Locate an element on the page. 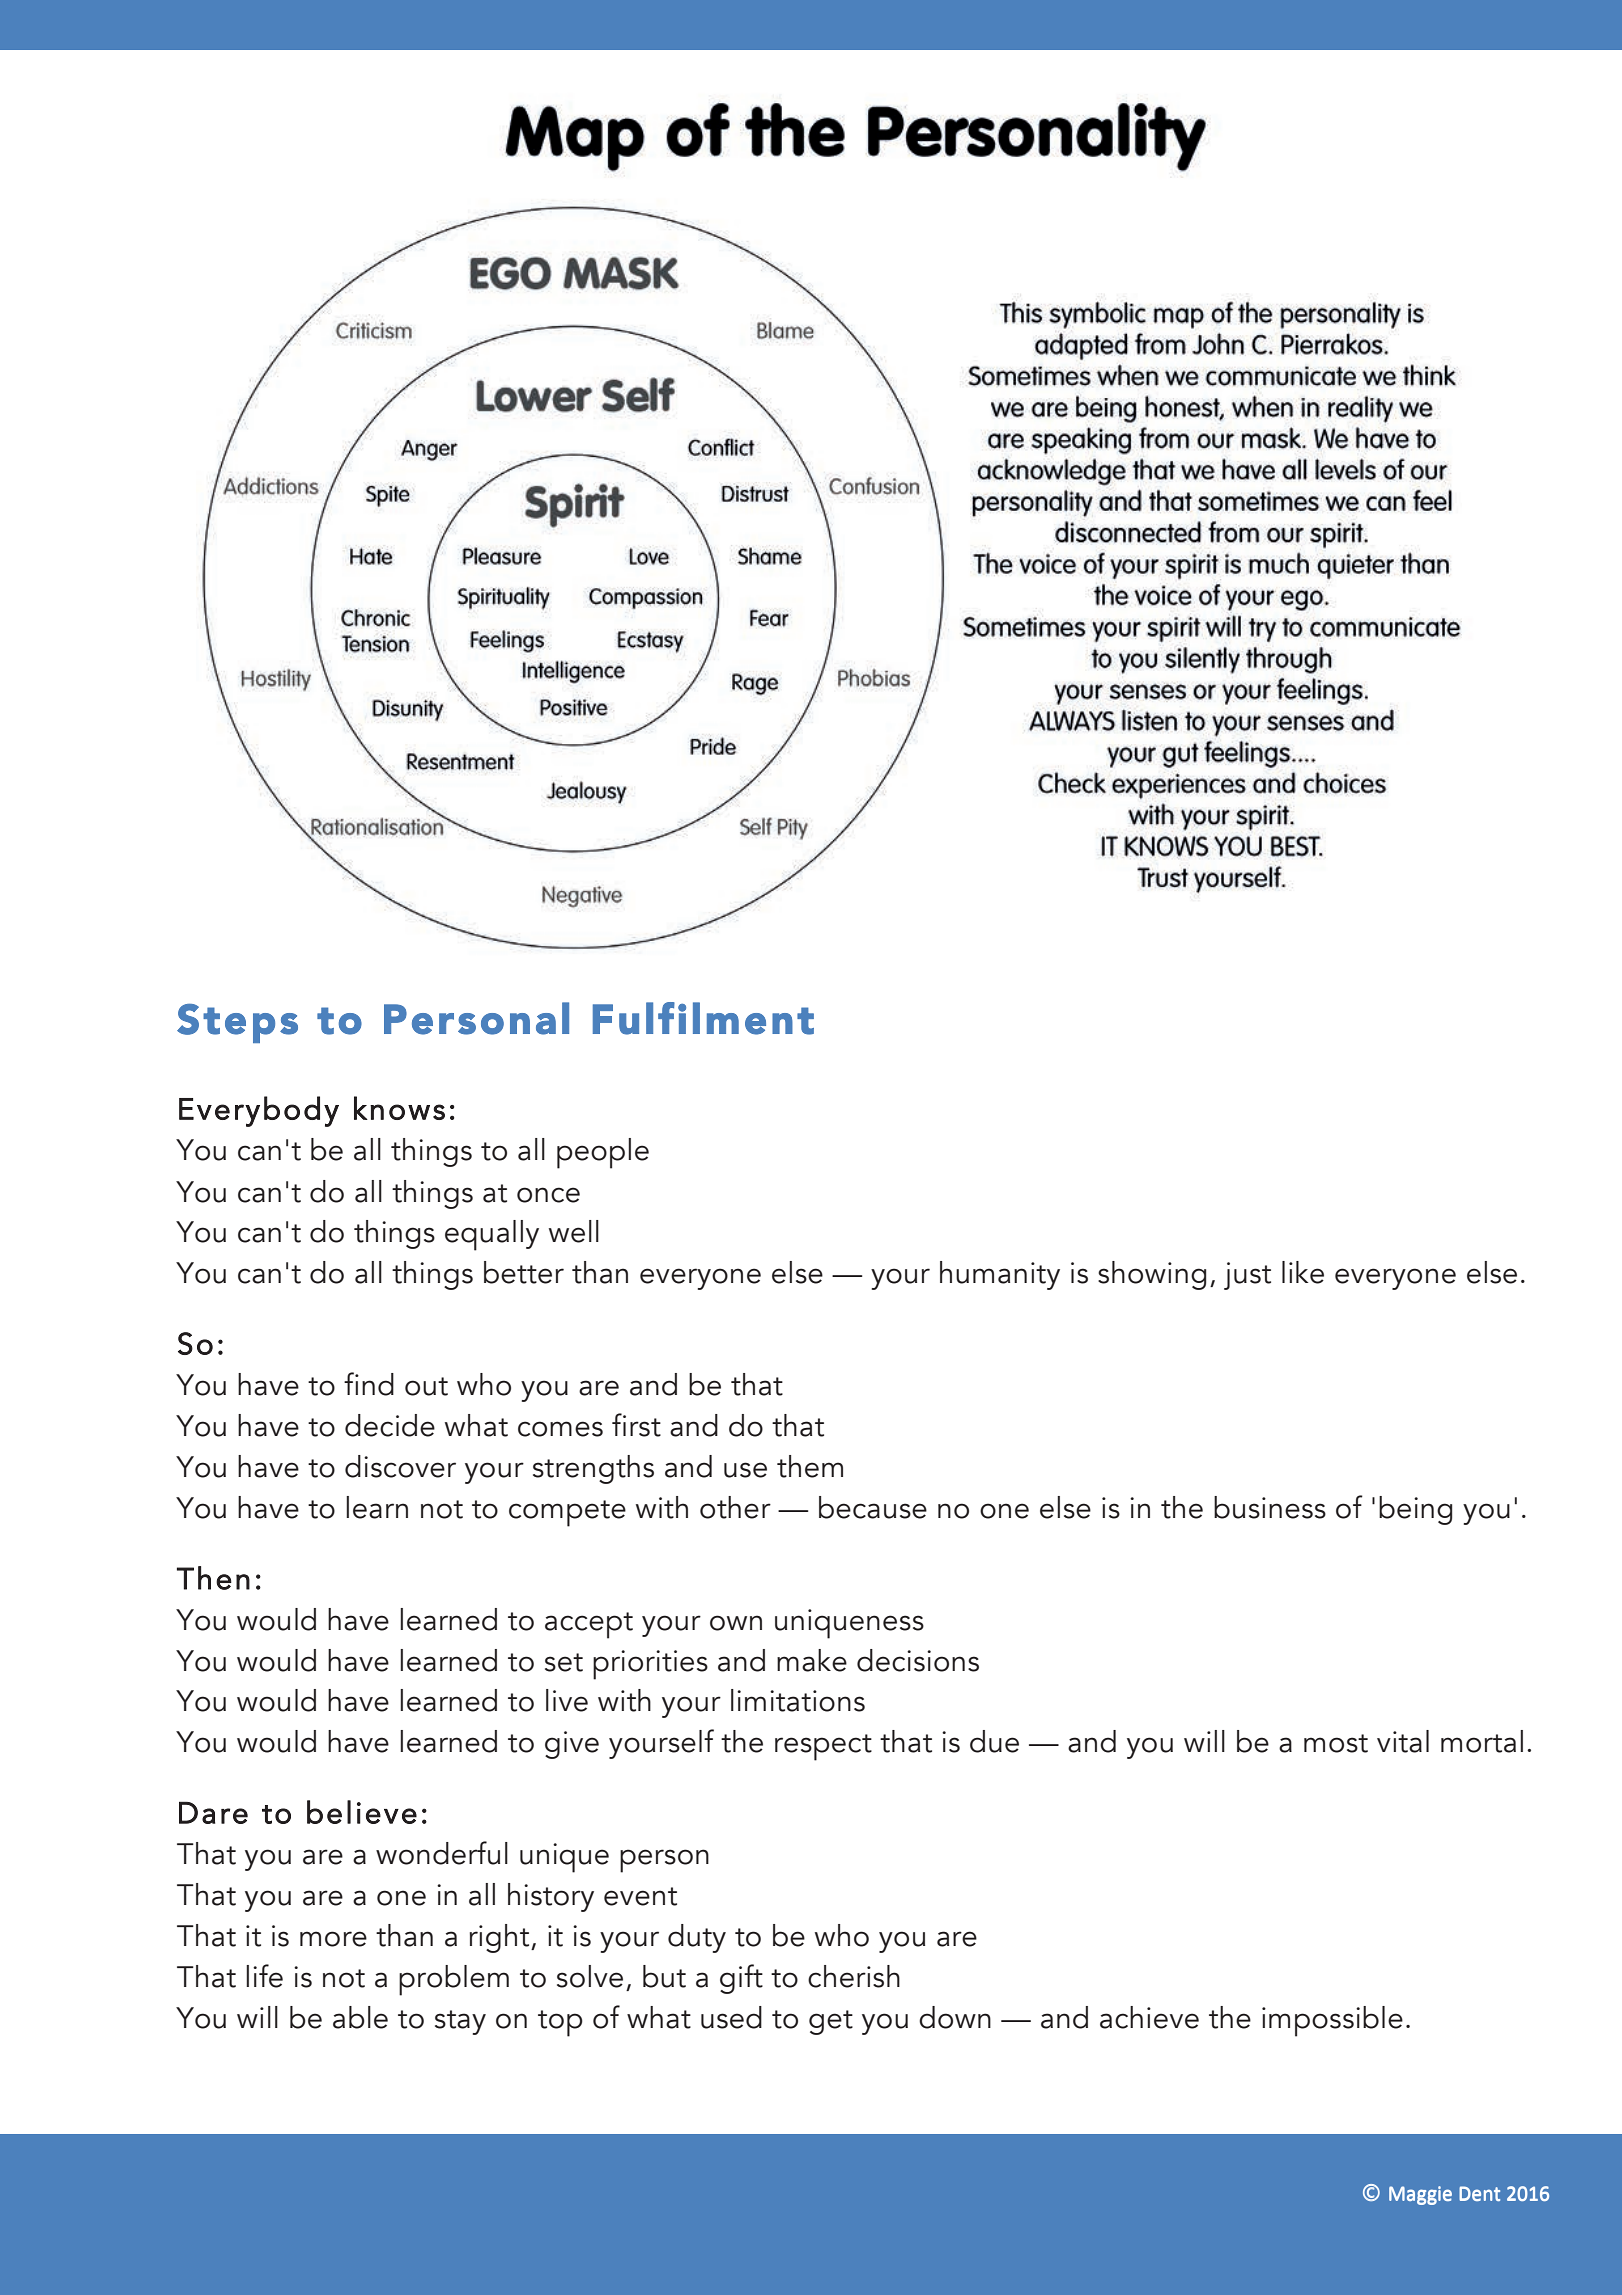 The height and width of the image is (2295, 1622). business is located at coordinates (1270, 1507).
